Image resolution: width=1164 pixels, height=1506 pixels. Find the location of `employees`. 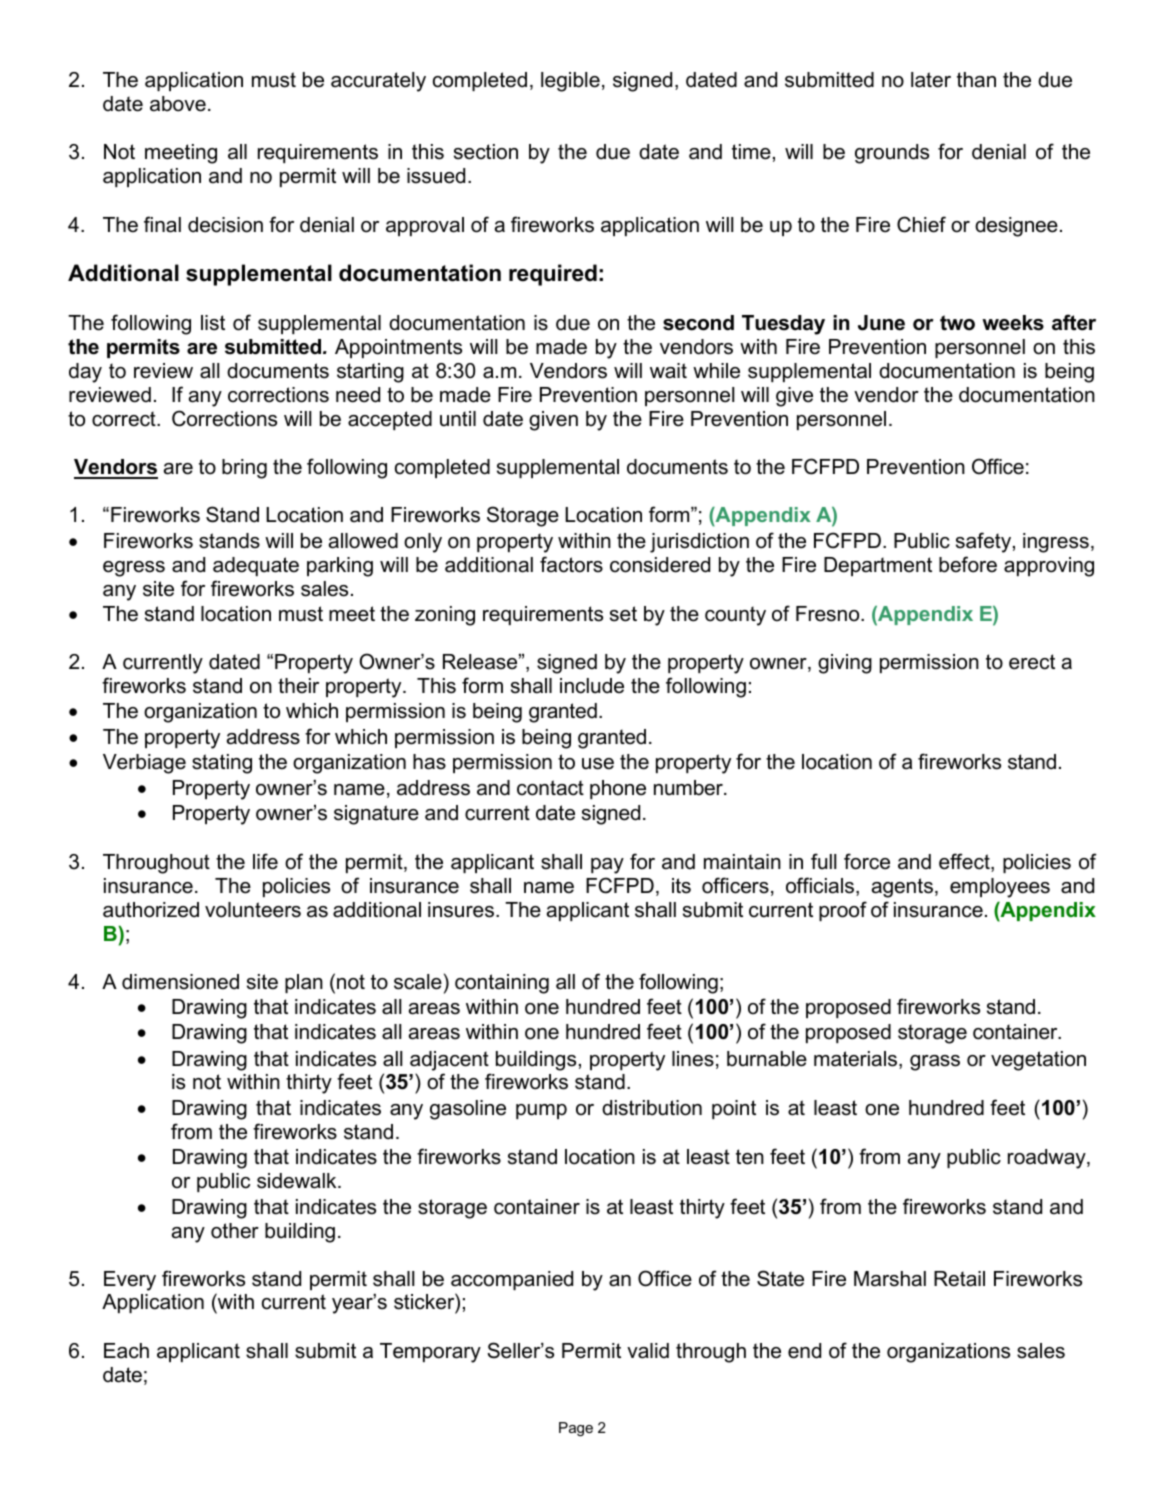

employees is located at coordinates (1000, 888).
